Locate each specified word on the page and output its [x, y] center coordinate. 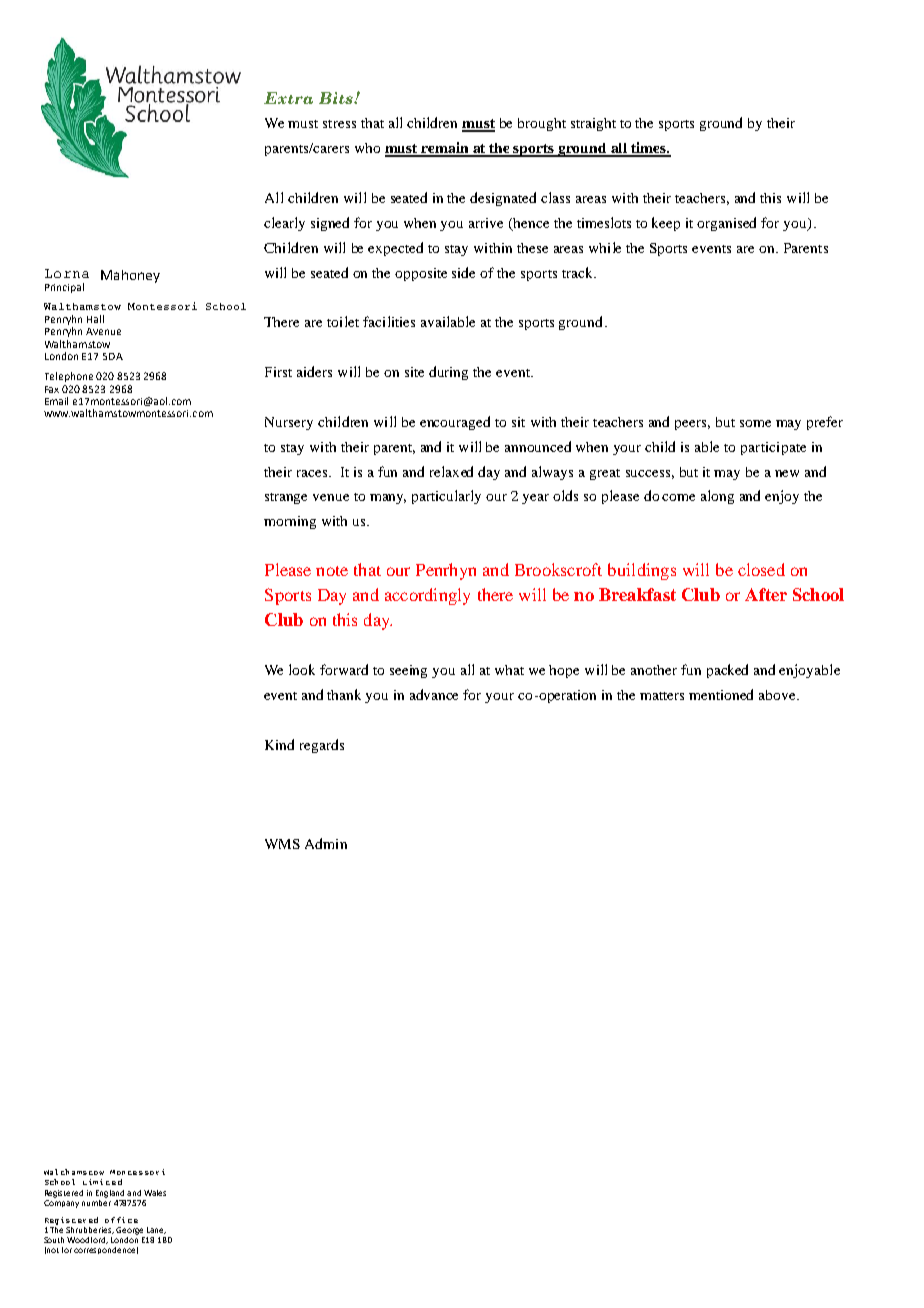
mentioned [721, 694]
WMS [282, 844]
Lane [156, 1230]
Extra [288, 98]
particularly [446, 497]
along [717, 497]
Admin [326, 843]
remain [445, 149]
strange [286, 498]
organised [726, 224]
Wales [155, 1193]
